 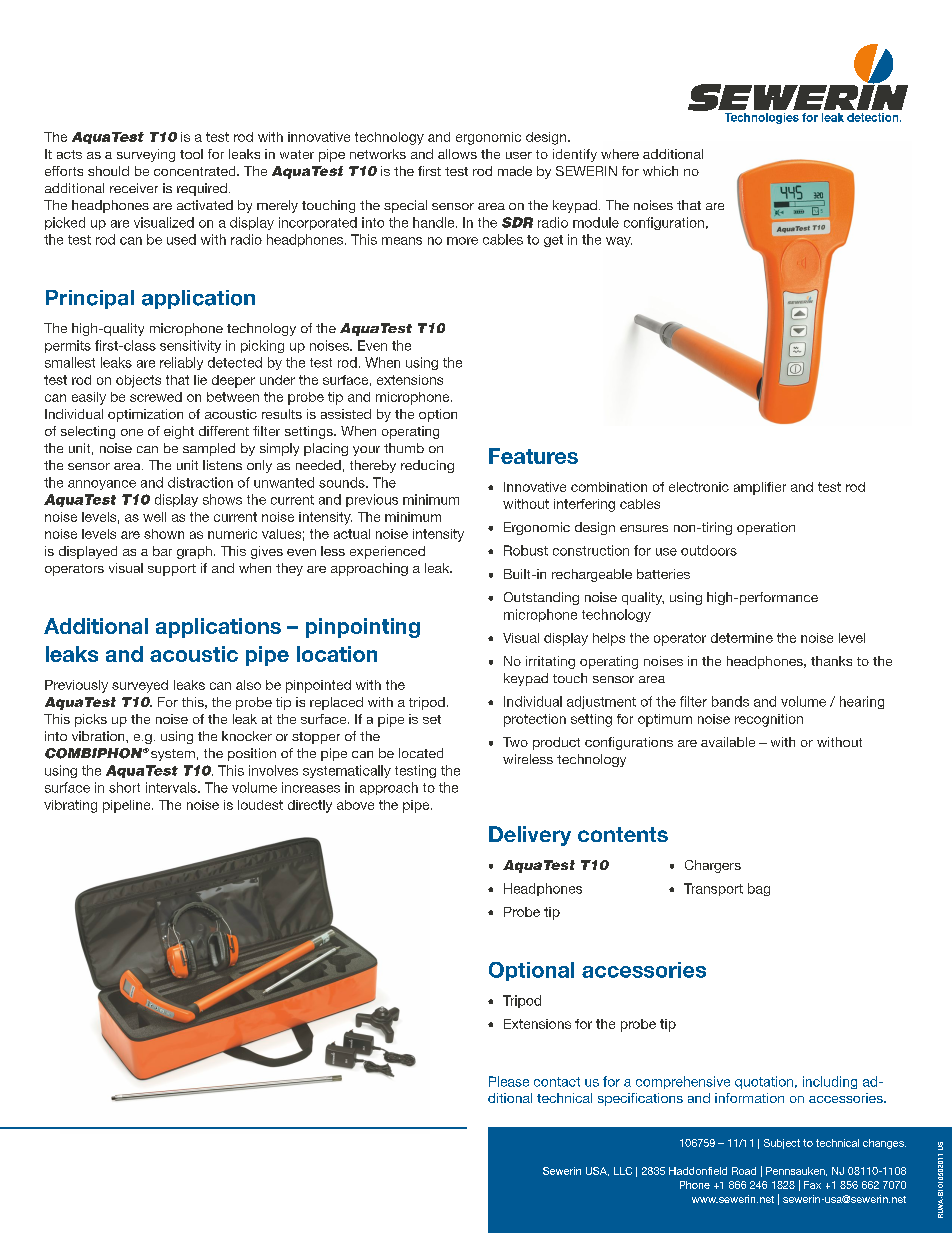 I want to click on receiver, so click(x=134, y=188).
